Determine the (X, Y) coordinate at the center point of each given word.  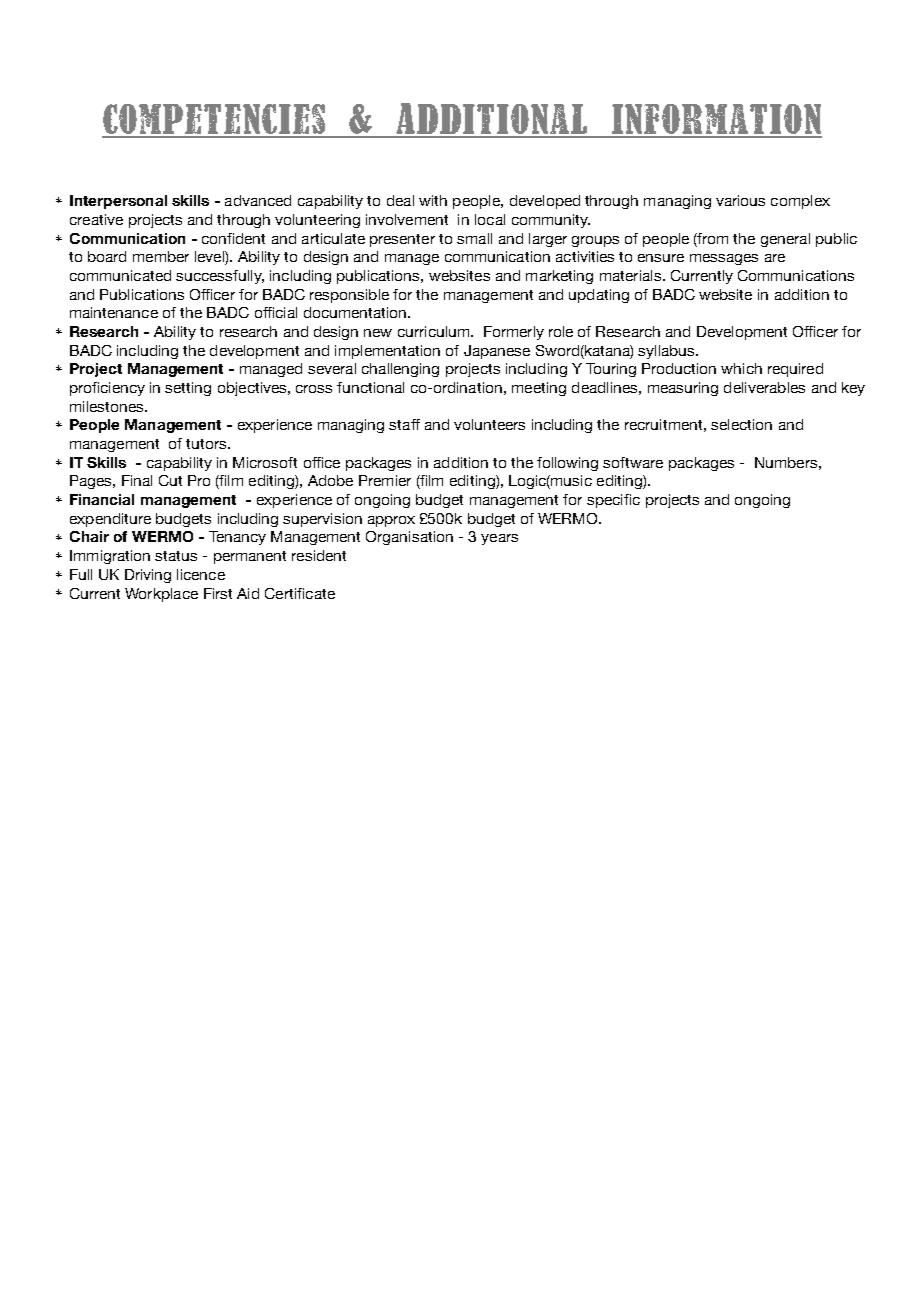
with (433, 200)
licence (201, 574)
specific (613, 501)
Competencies (215, 120)
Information (716, 120)
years (499, 539)
